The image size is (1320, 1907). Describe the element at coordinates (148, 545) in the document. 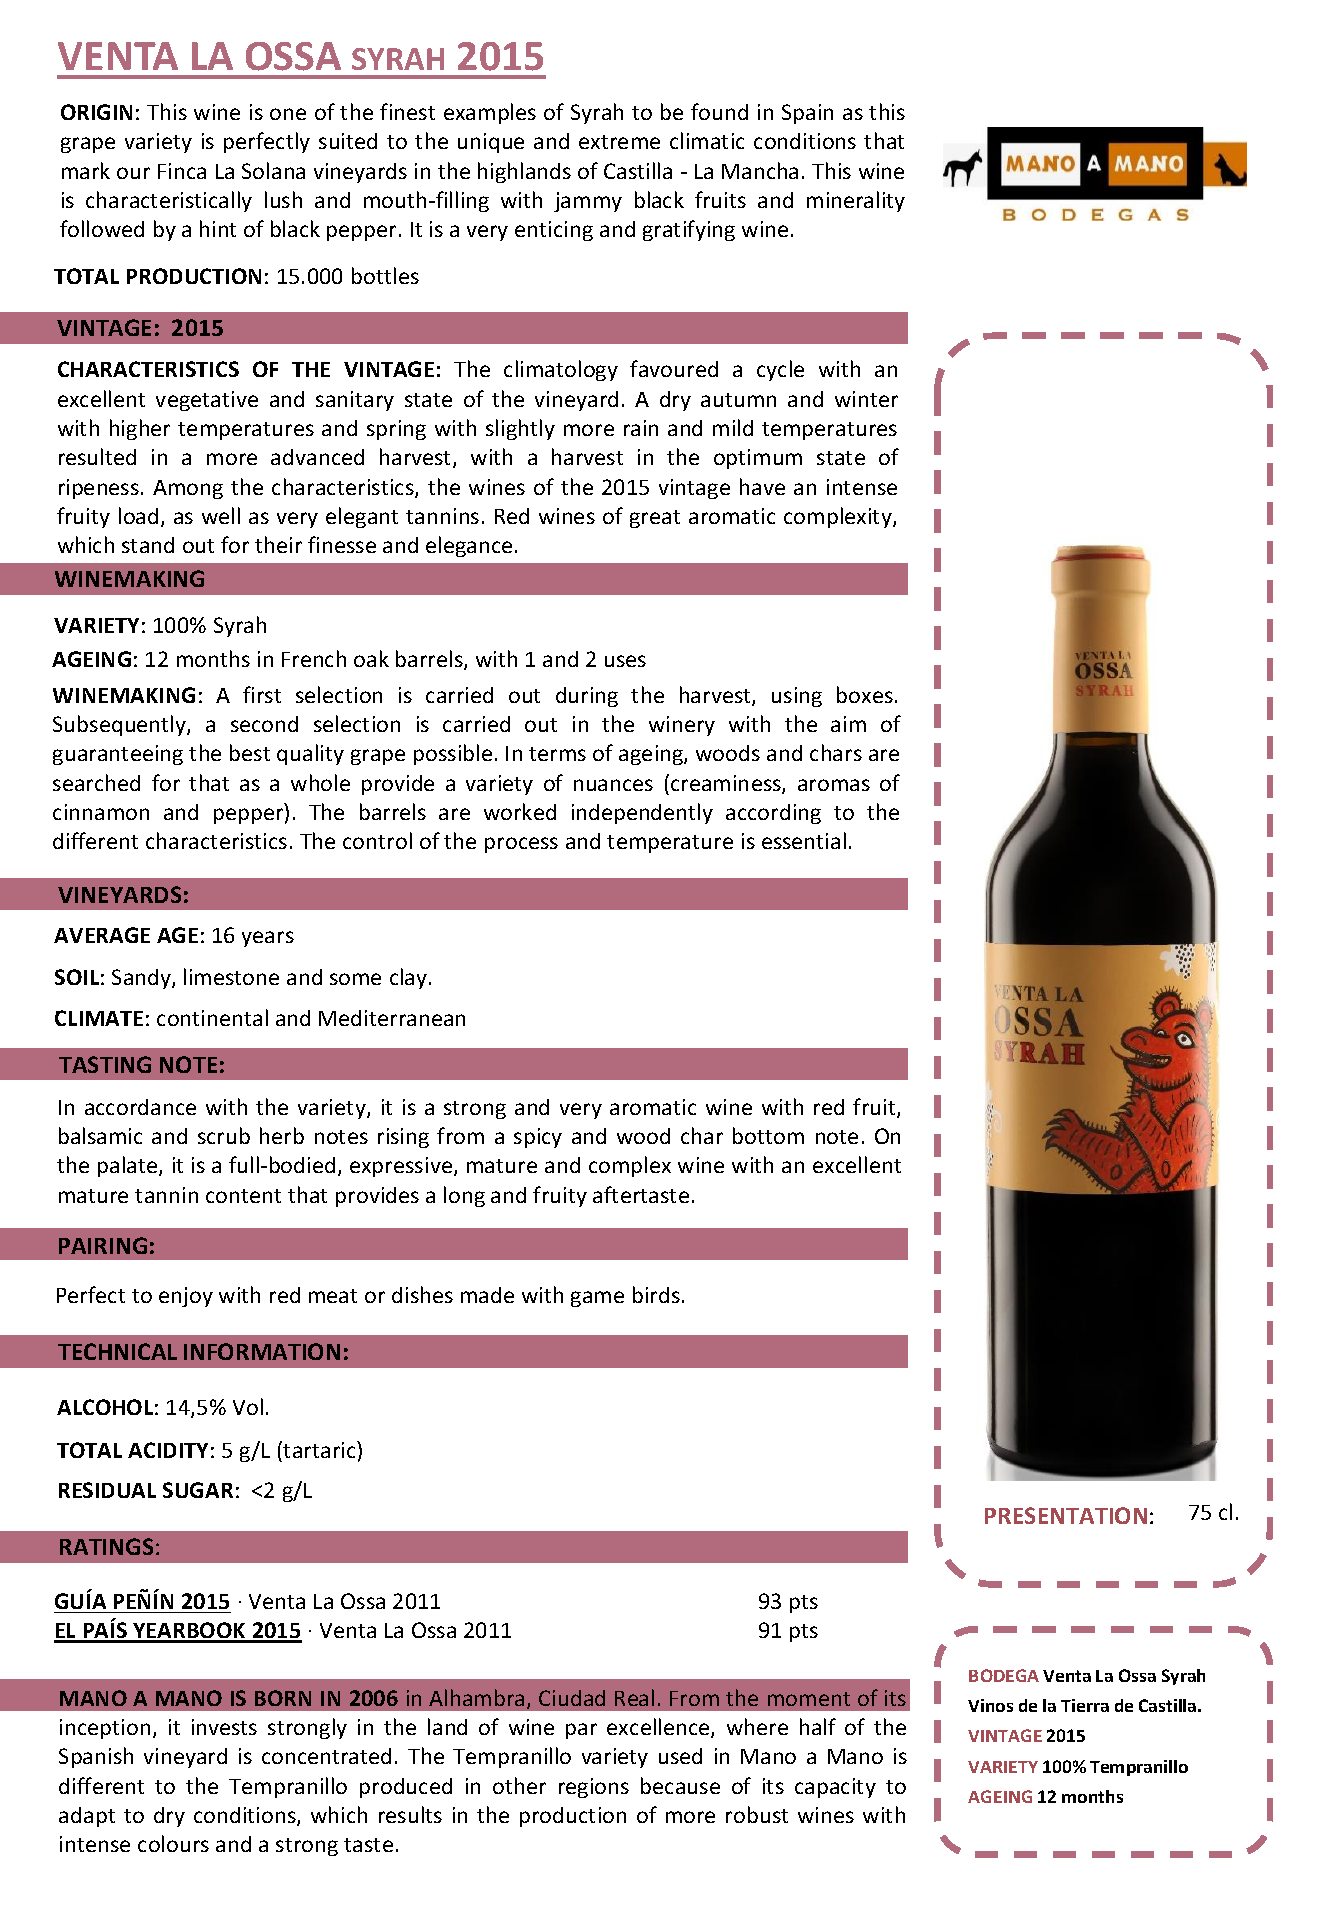

I see `stand` at that location.
